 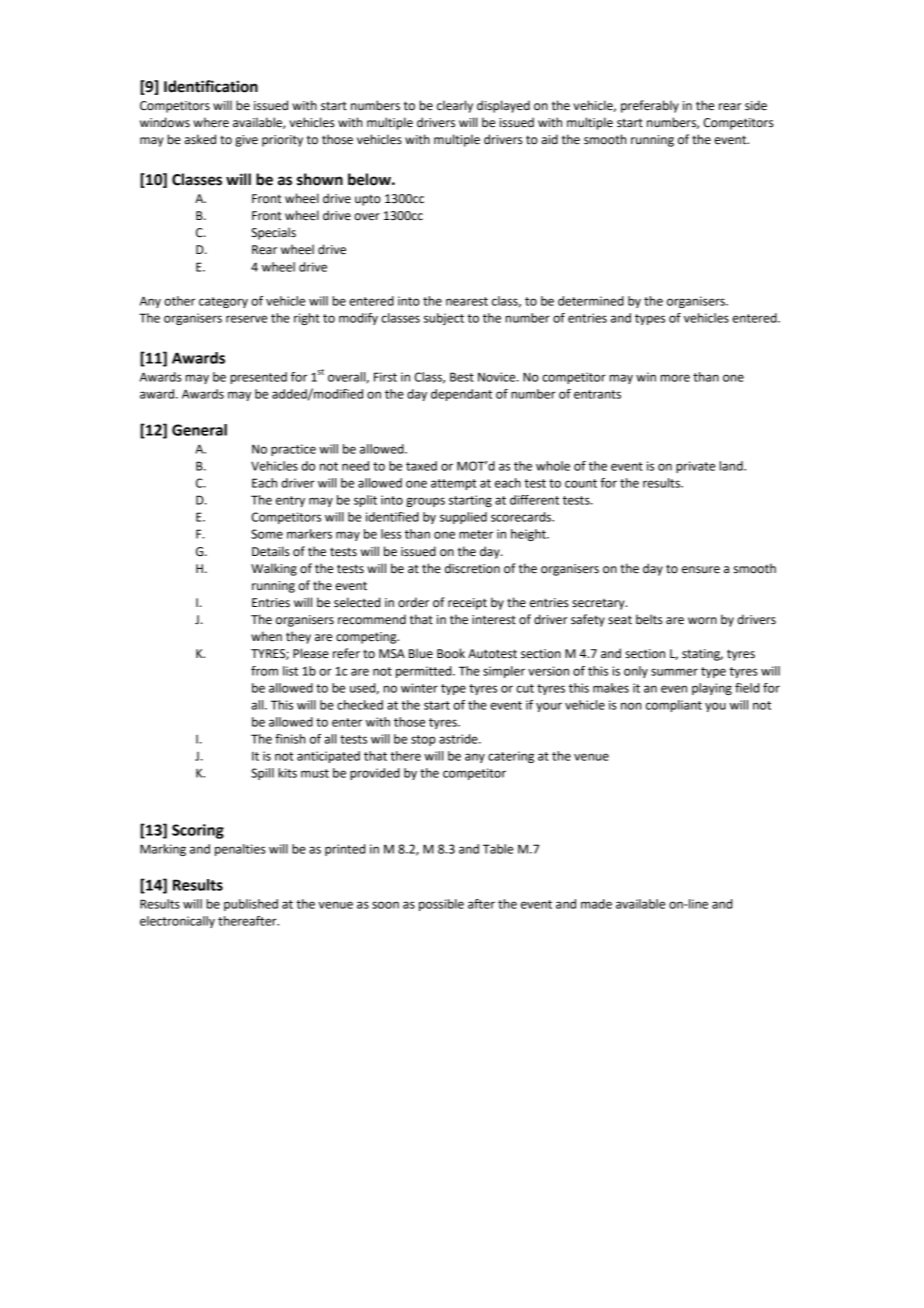 I want to click on category, so click(x=223, y=302).
